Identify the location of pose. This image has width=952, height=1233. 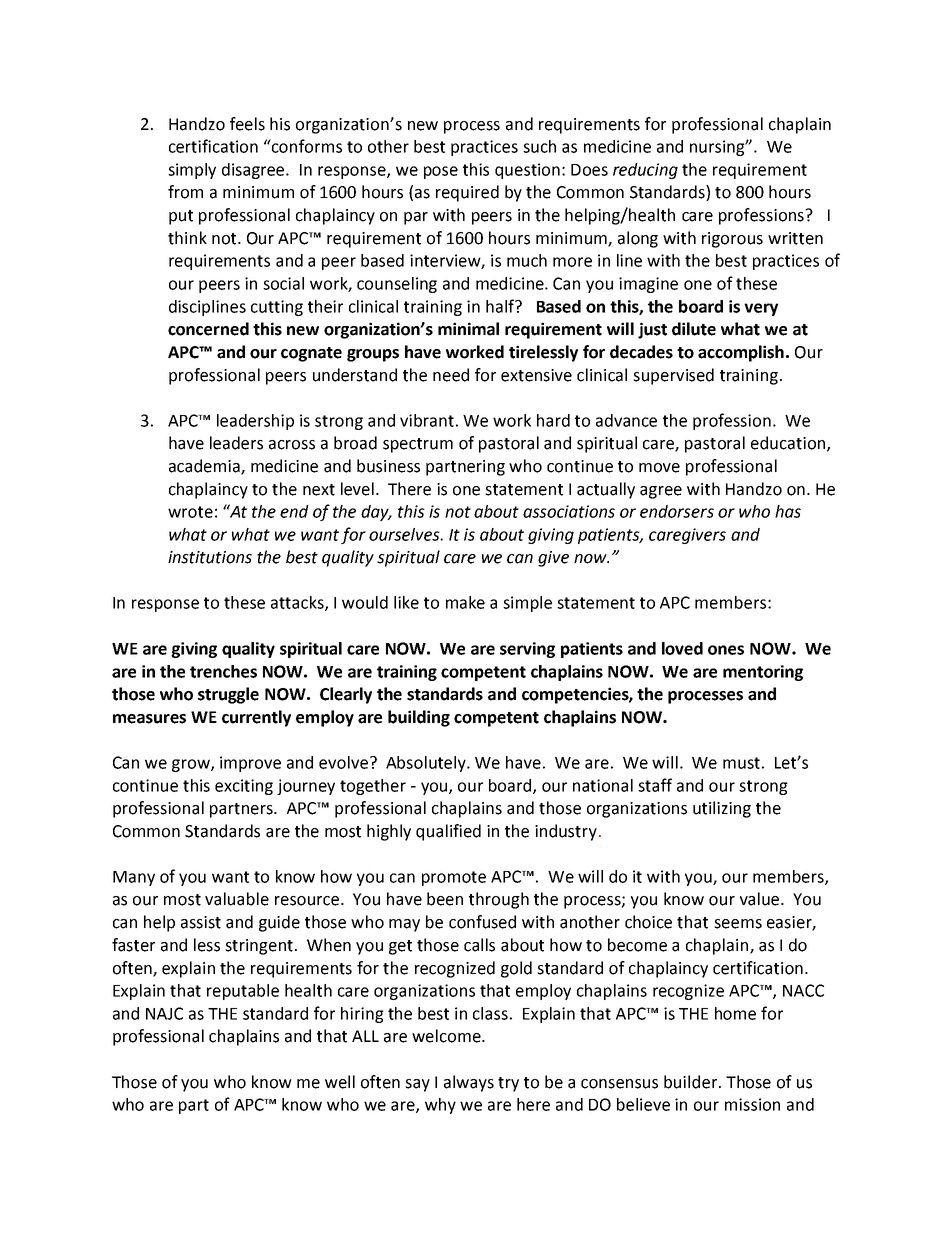
(441, 172).
